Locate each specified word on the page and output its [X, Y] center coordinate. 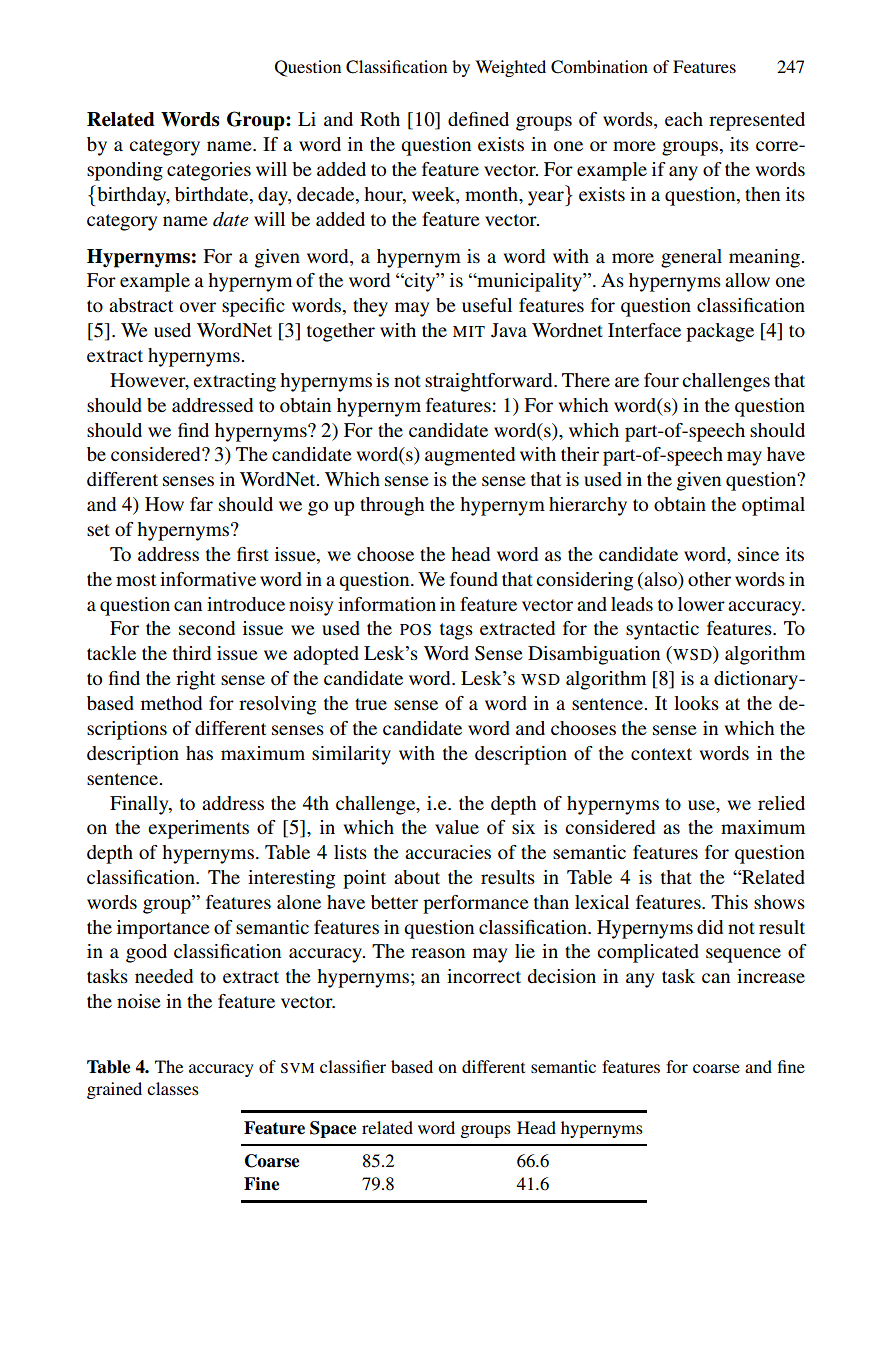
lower [701, 604]
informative [208, 579]
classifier [353, 1066]
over [198, 307]
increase [771, 976]
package [720, 332]
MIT [469, 331]
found [474, 579]
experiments [198, 829]
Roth [380, 119]
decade [327, 195]
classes [173, 1088]
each [684, 119]
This [729, 902]
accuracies [448, 852]
